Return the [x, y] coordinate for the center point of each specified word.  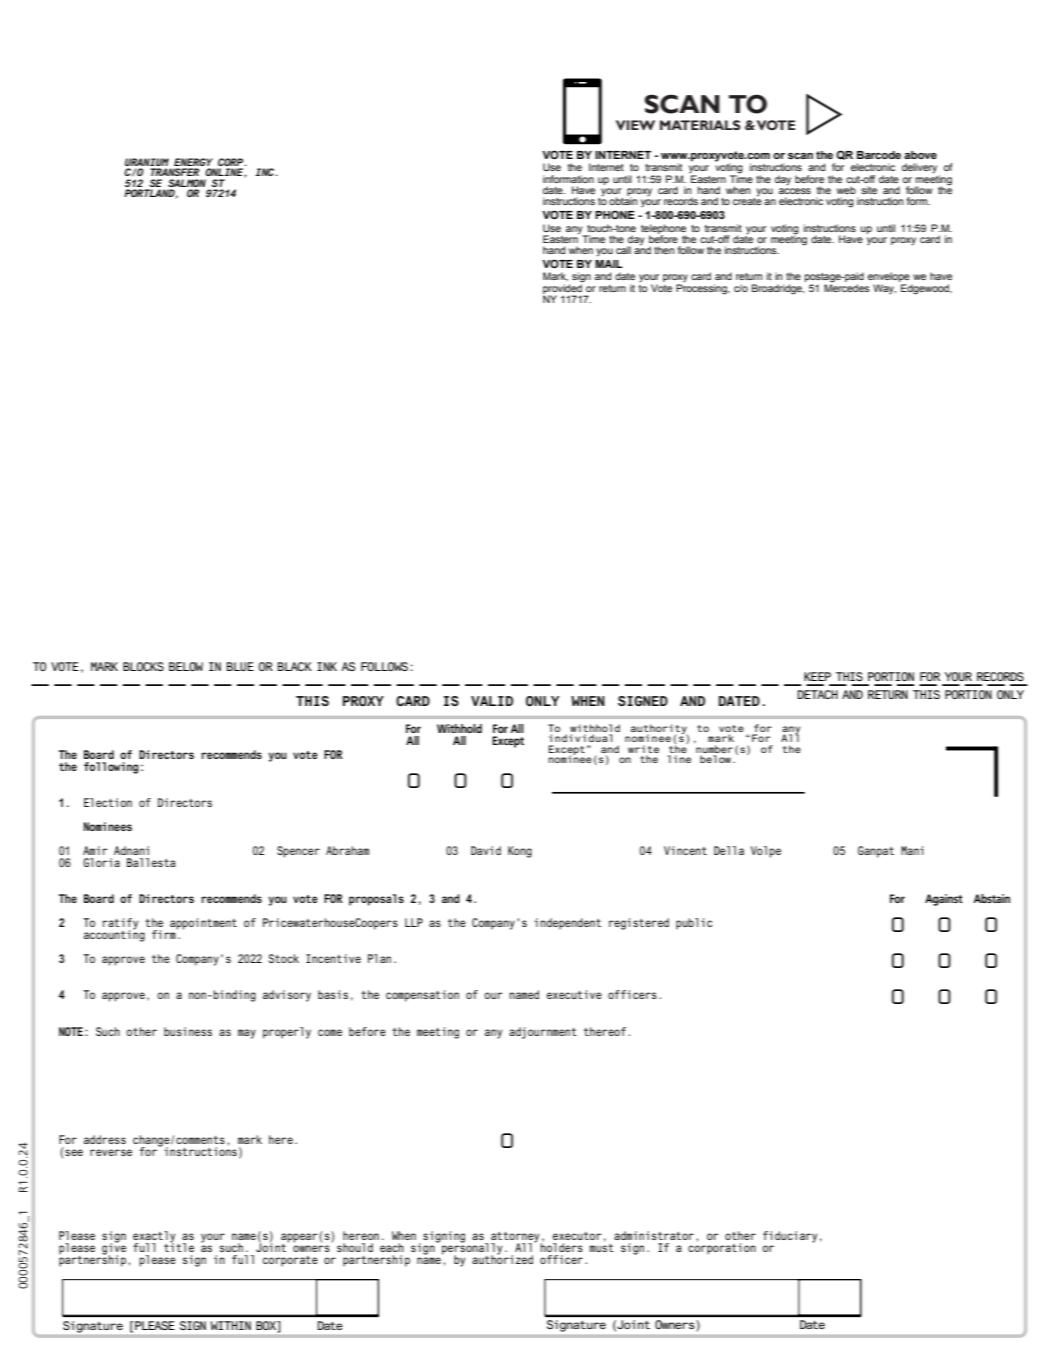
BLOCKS [143, 666]
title [179, 1246]
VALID [492, 701]
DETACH [818, 694]
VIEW [635, 125]
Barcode [879, 155]
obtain [623, 200]
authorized [502, 1258]
